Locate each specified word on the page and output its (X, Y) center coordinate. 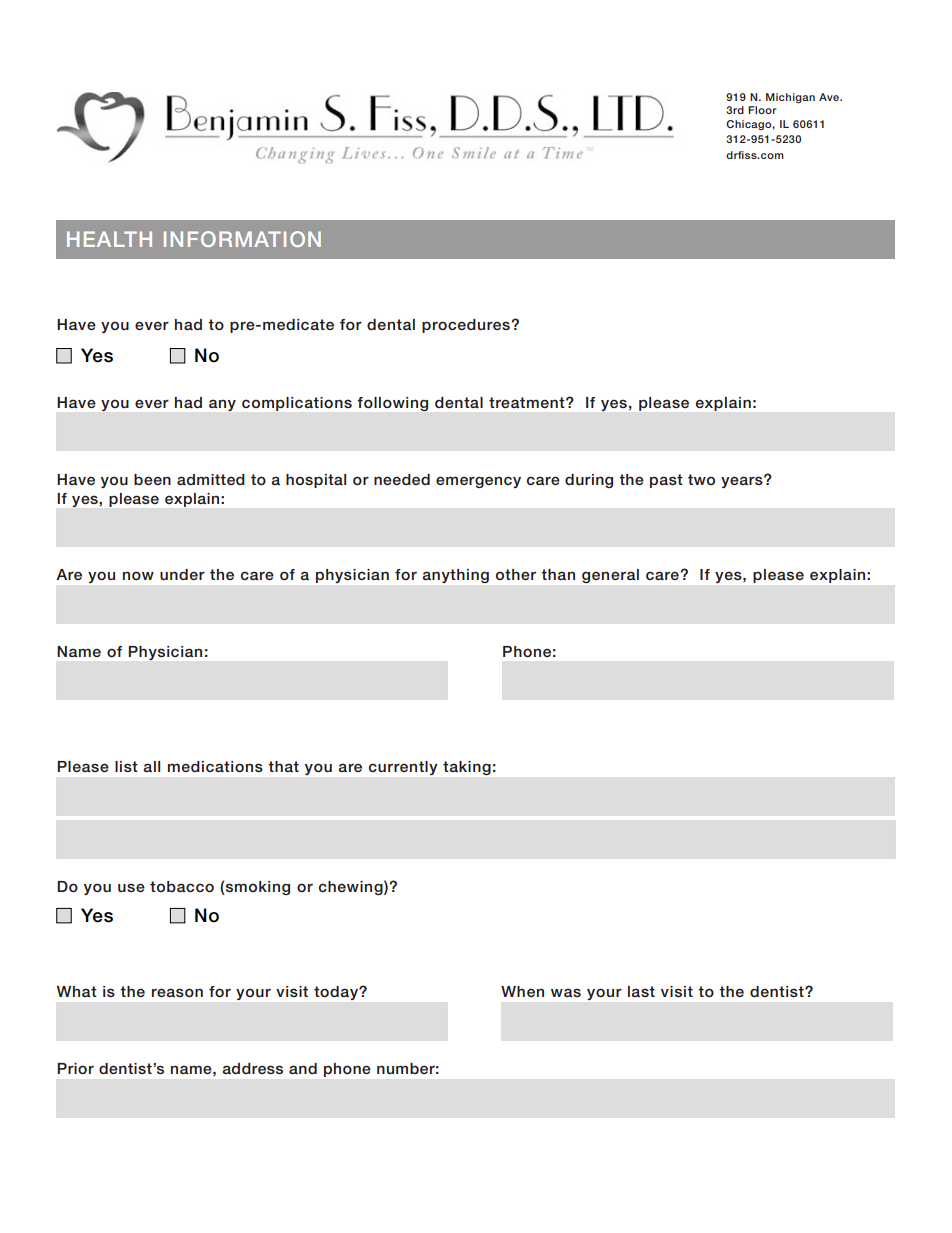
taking (467, 768)
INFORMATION (242, 239)
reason (177, 992)
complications (297, 404)
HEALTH (109, 239)
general (610, 576)
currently (403, 768)
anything (456, 576)
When (522, 991)
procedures (467, 326)
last (641, 991)
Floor (762, 110)
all (151, 766)
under (182, 574)
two (701, 479)
